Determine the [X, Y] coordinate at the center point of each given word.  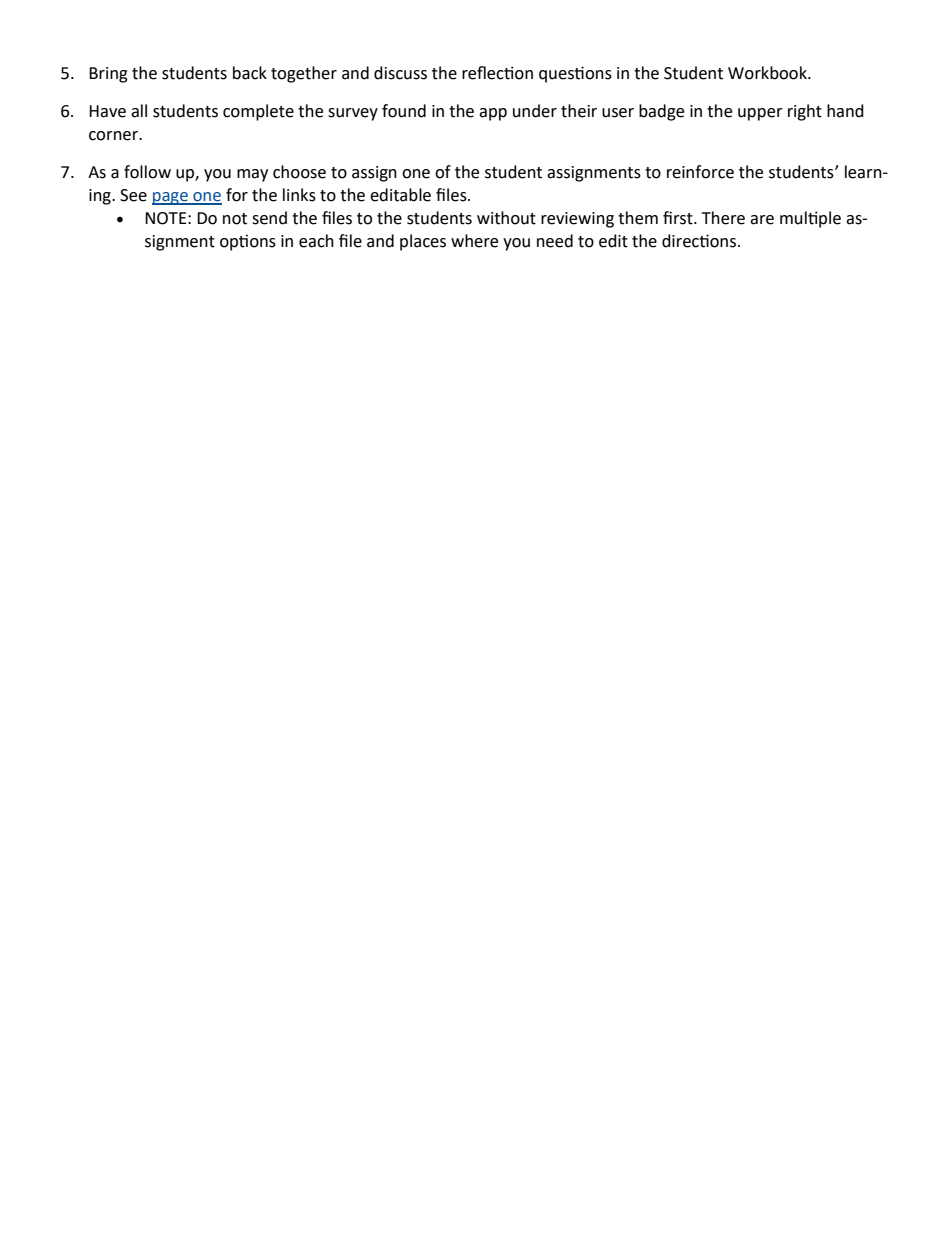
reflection [497, 73]
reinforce [700, 172]
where [474, 241]
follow [147, 172]
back [250, 73]
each [316, 241]
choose [299, 172]
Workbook [768, 73]
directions [700, 241]
